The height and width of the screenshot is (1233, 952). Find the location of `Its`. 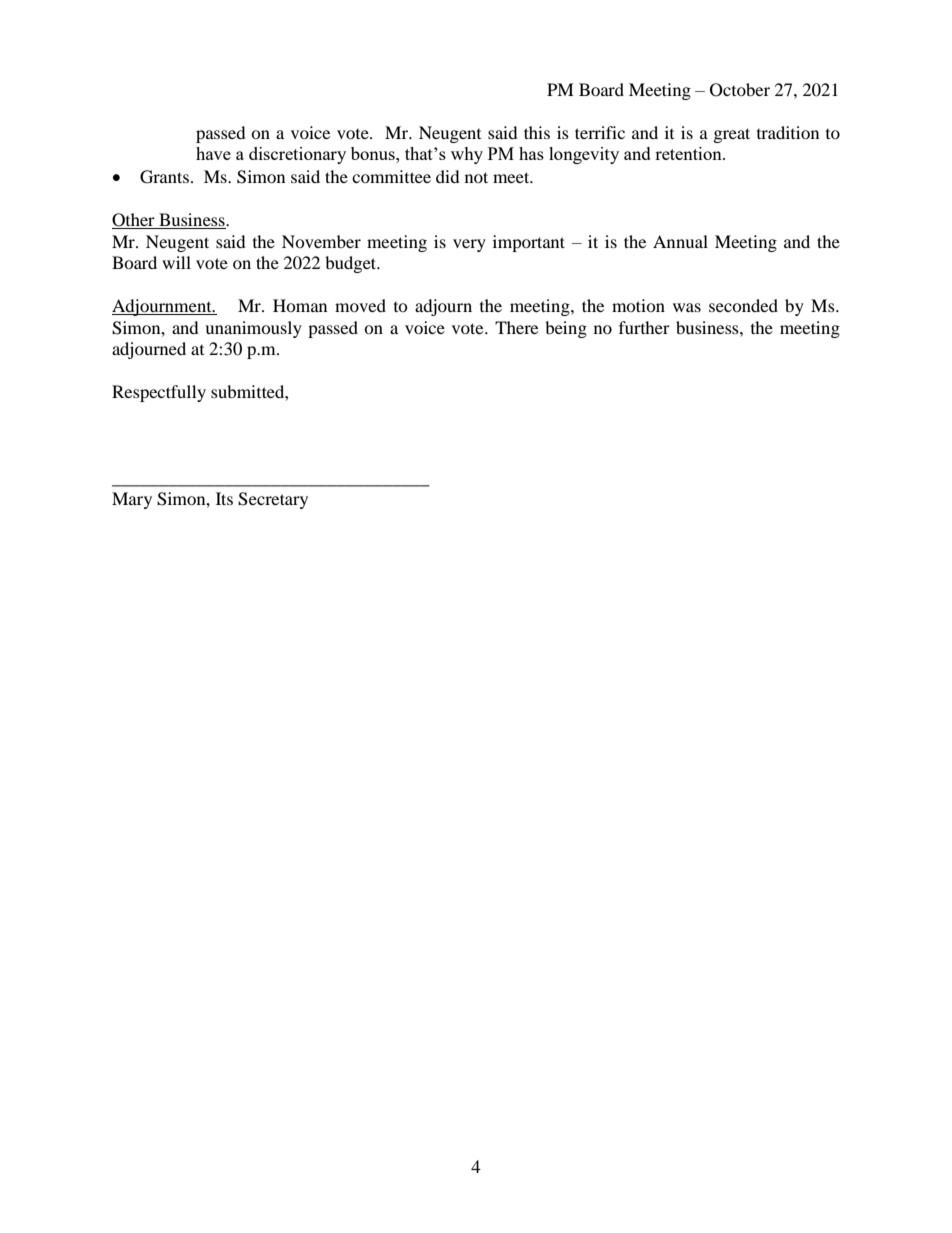

Its is located at coordinates (224, 498).
